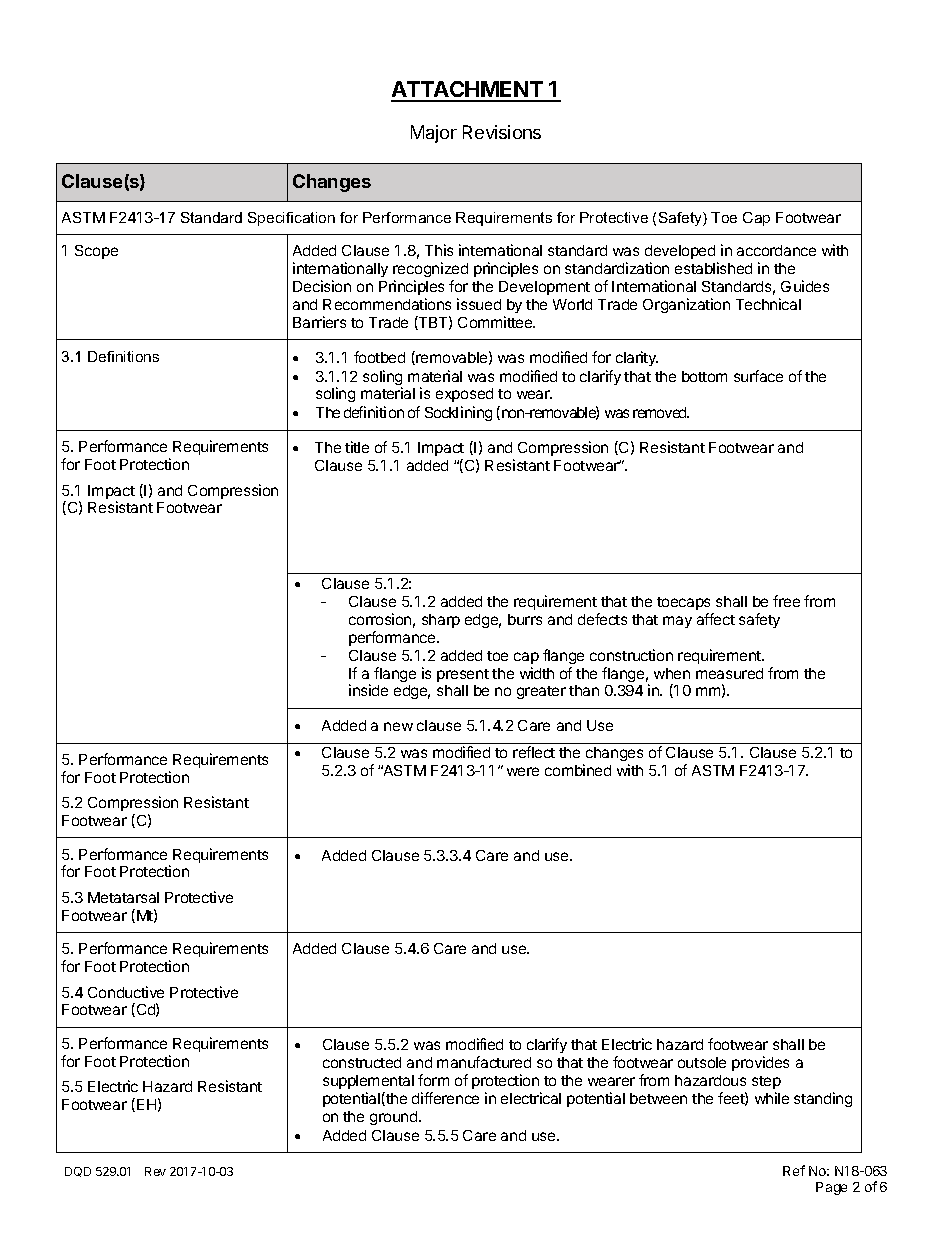 The height and width of the screenshot is (1233, 952). What do you see at coordinates (123, 897) in the screenshot?
I see `Metatarsal` at bounding box center [123, 897].
